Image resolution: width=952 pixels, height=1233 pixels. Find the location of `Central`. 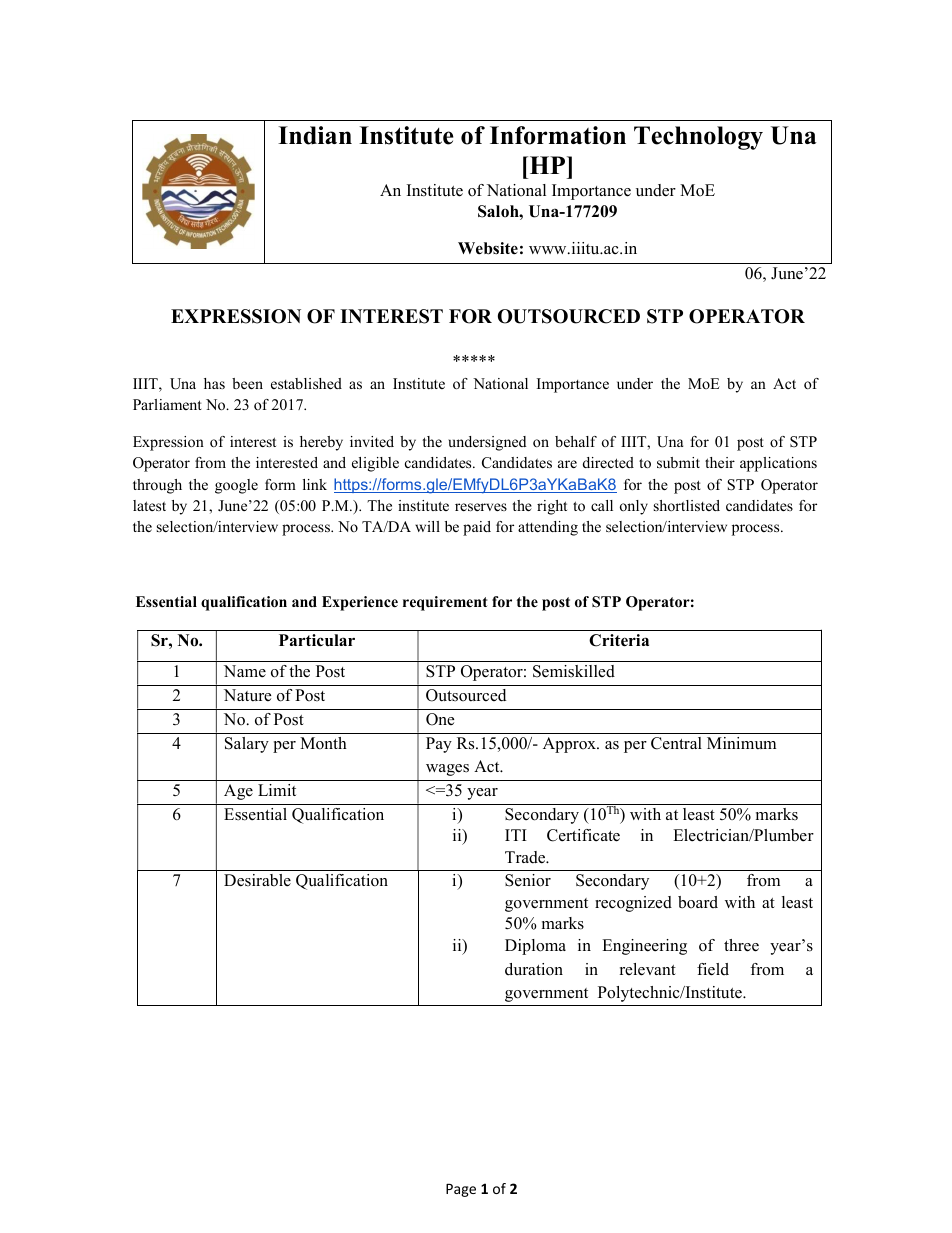

Central is located at coordinates (676, 743).
